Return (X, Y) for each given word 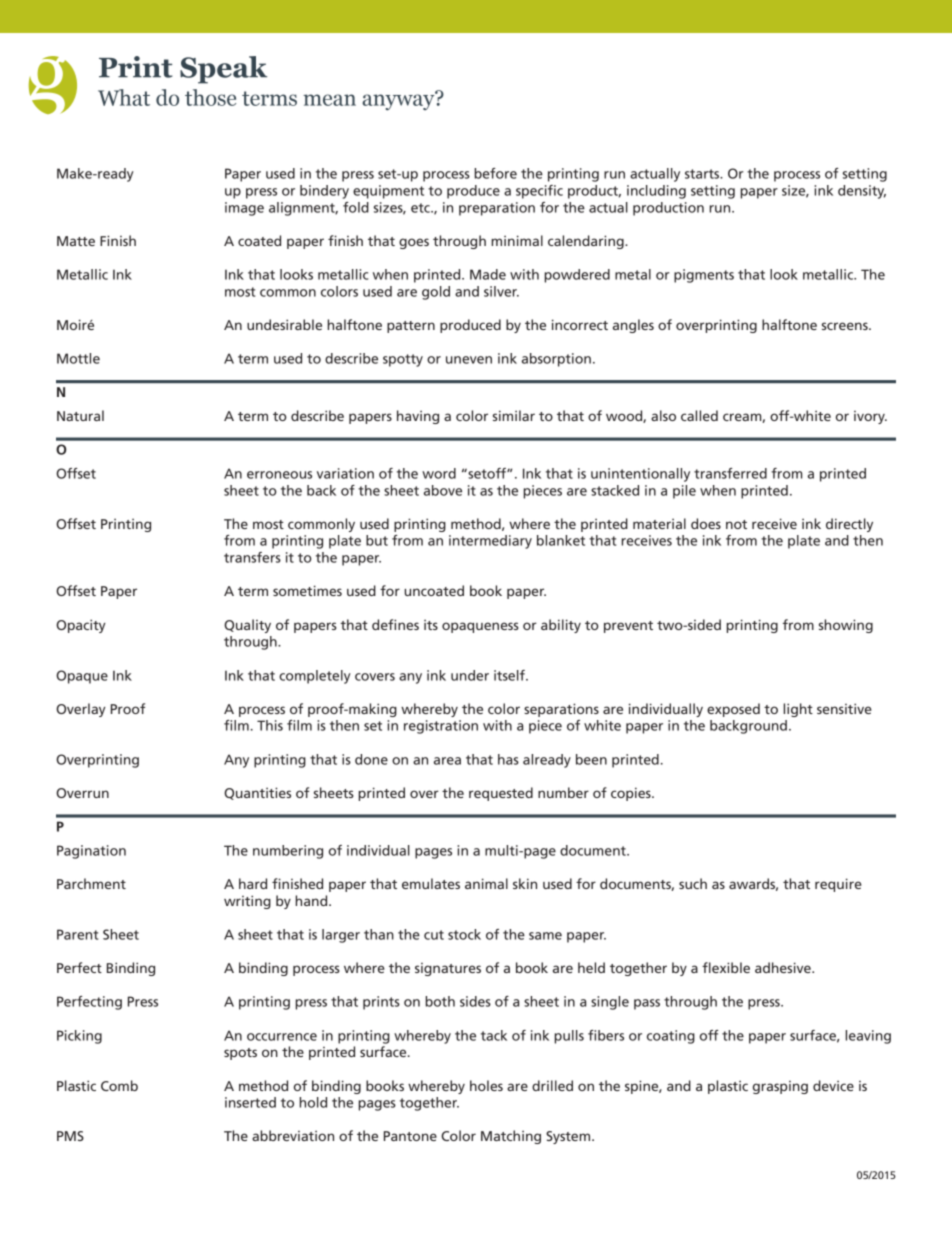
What (124, 97)
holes (486, 1085)
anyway (399, 101)
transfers (252, 557)
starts (703, 174)
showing (846, 626)
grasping (780, 1087)
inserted (250, 1102)
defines (395, 624)
